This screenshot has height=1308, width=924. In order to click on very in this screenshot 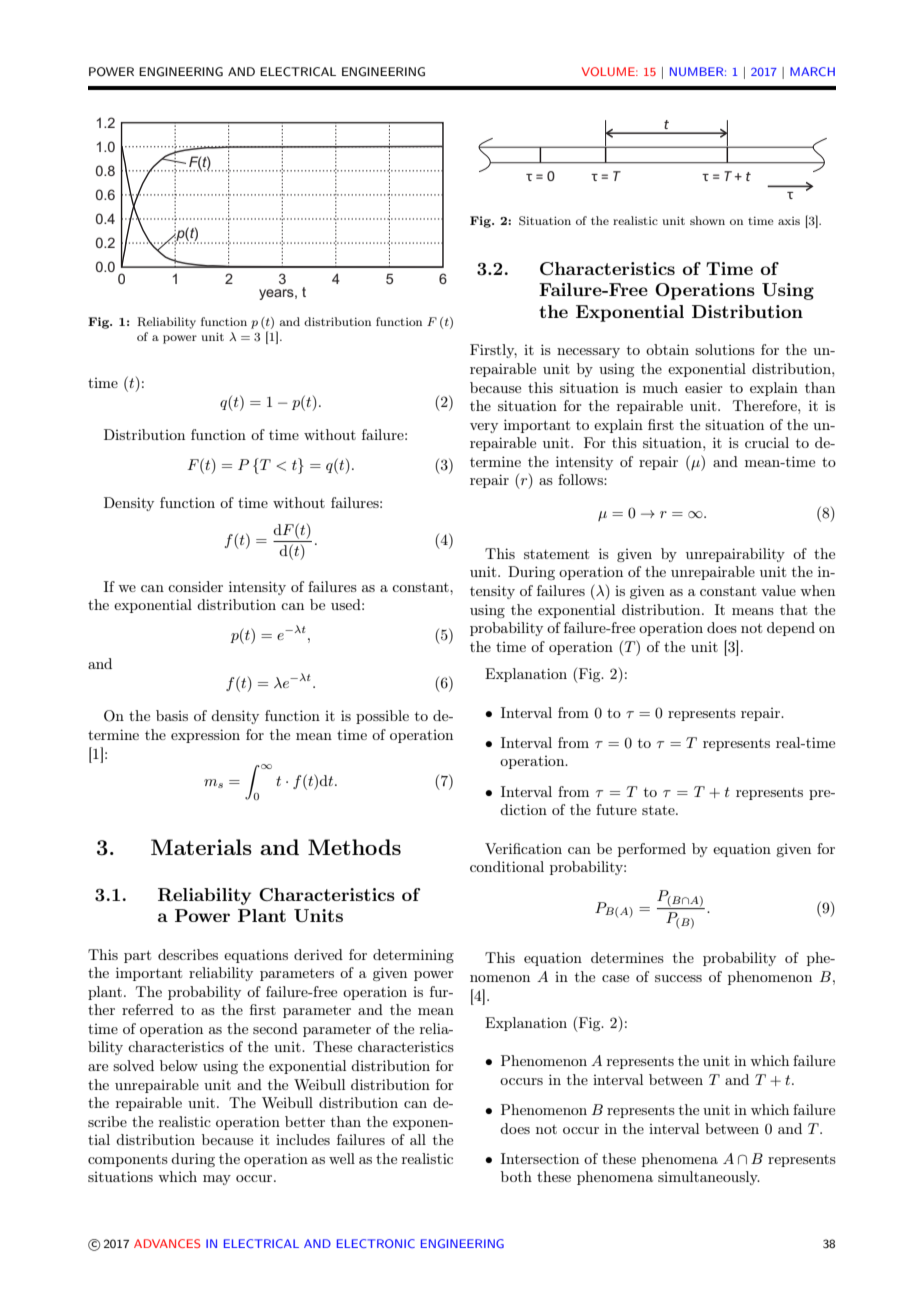, I will do `click(484, 428)`.
